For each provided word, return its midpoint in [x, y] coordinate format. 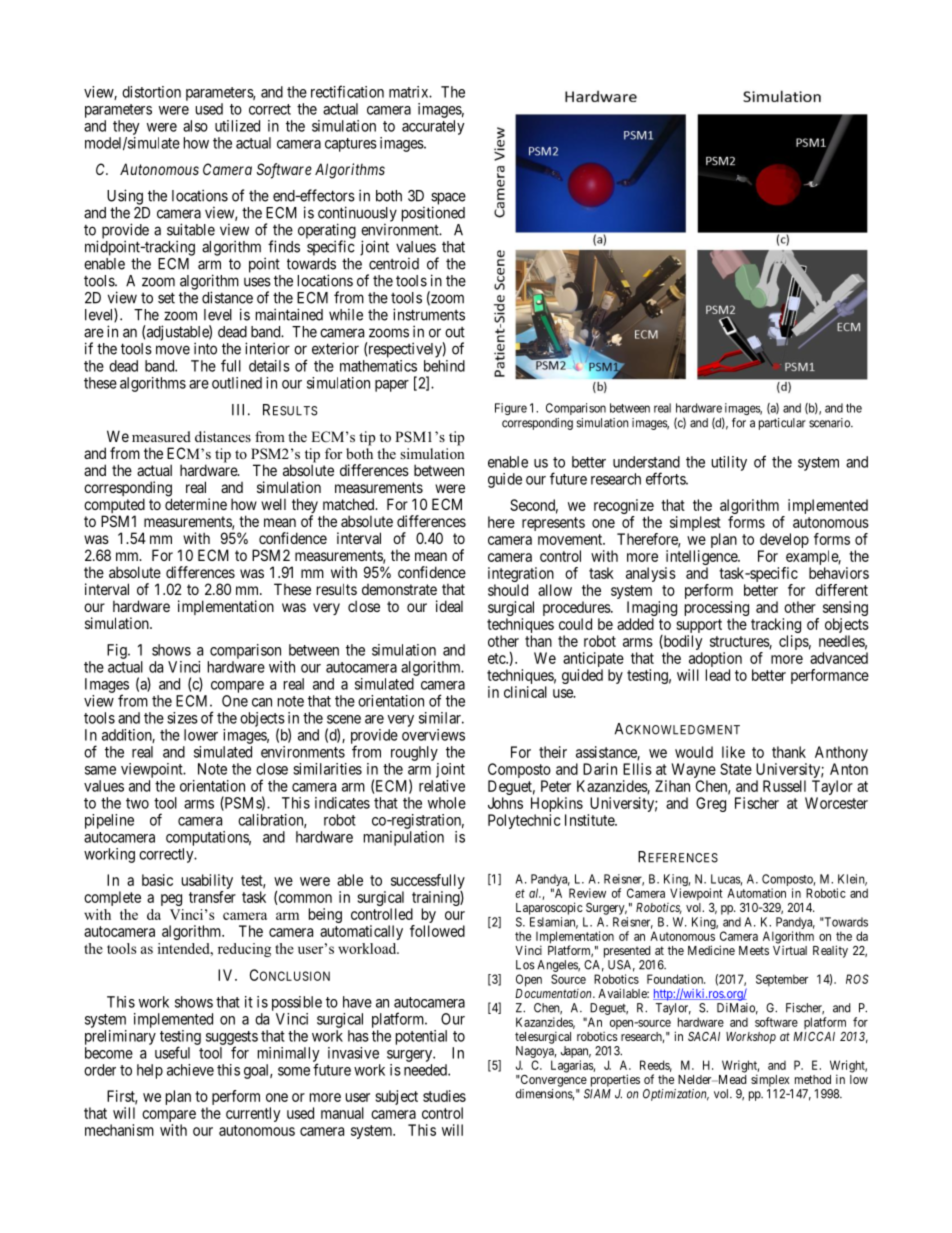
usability [207, 883]
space [448, 199]
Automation [756, 893]
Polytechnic [524, 821]
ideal [449, 606]
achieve [190, 1070]
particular [782, 424]
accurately [433, 127]
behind [444, 366]
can [262, 702]
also [195, 126]
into [205, 348]
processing [717, 610]
